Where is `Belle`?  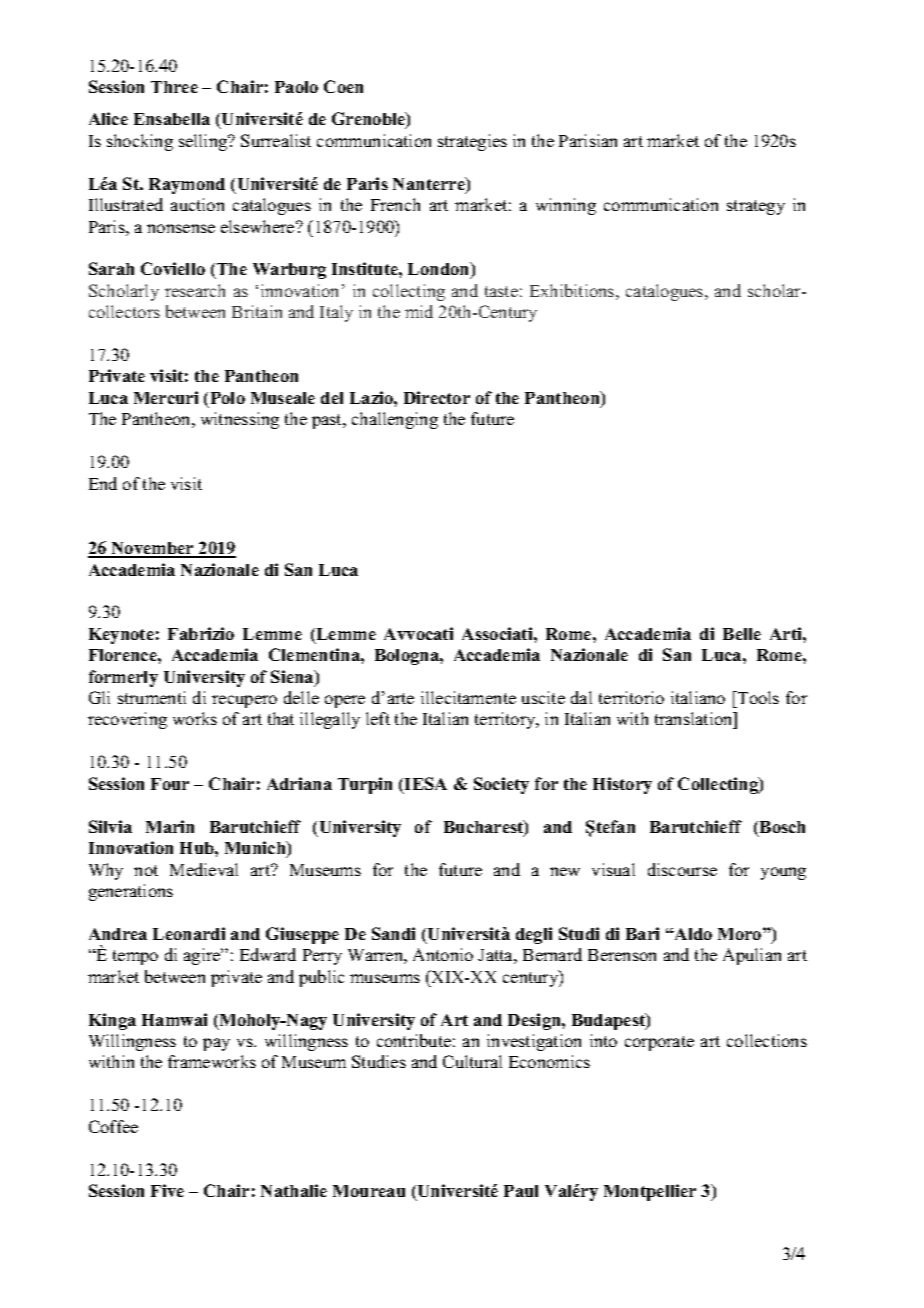 Belle is located at coordinates (742, 634).
